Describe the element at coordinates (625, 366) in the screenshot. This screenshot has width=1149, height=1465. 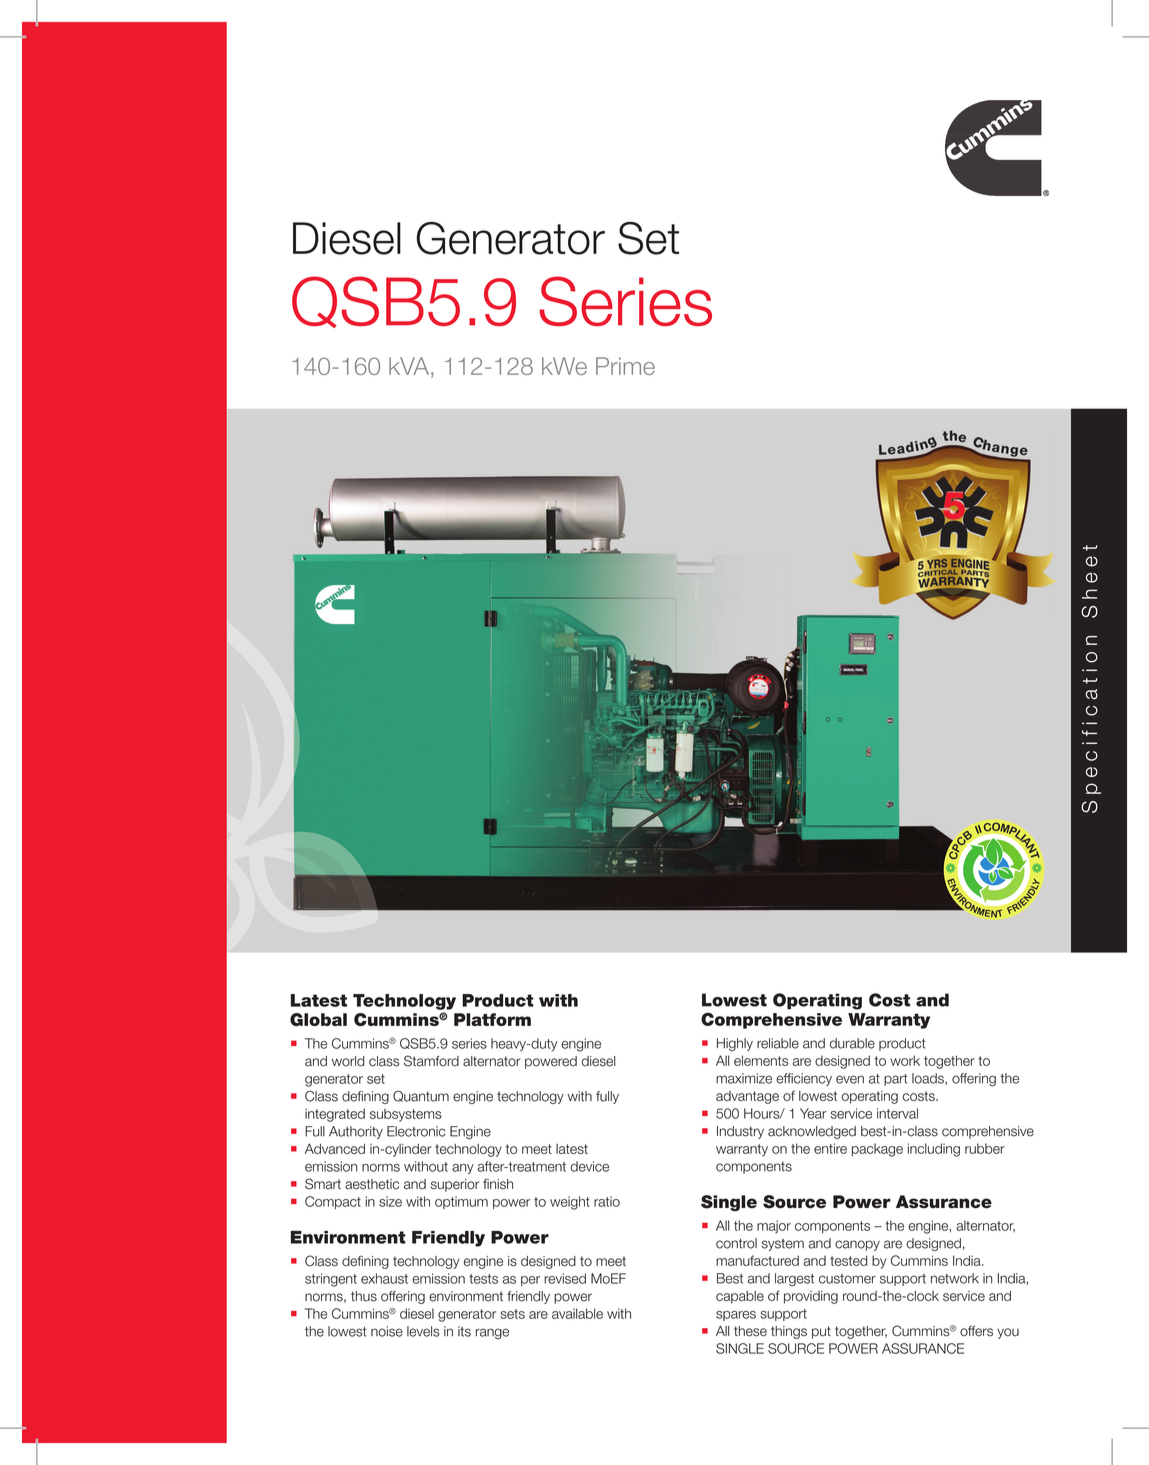
I see `Prime` at that location.
